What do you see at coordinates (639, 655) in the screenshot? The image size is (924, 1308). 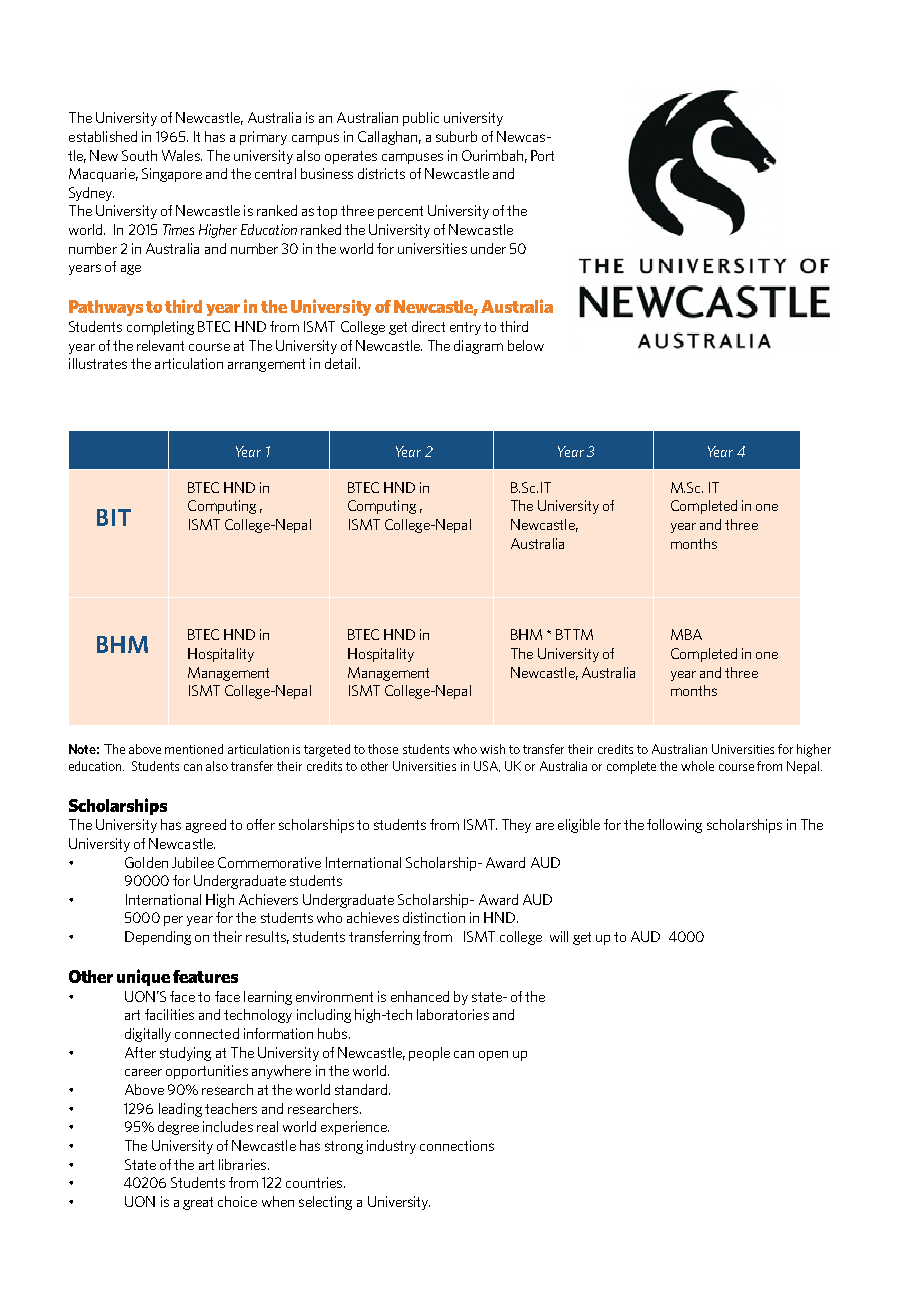 I see `Organisations` at bounding box center [639, 655].
